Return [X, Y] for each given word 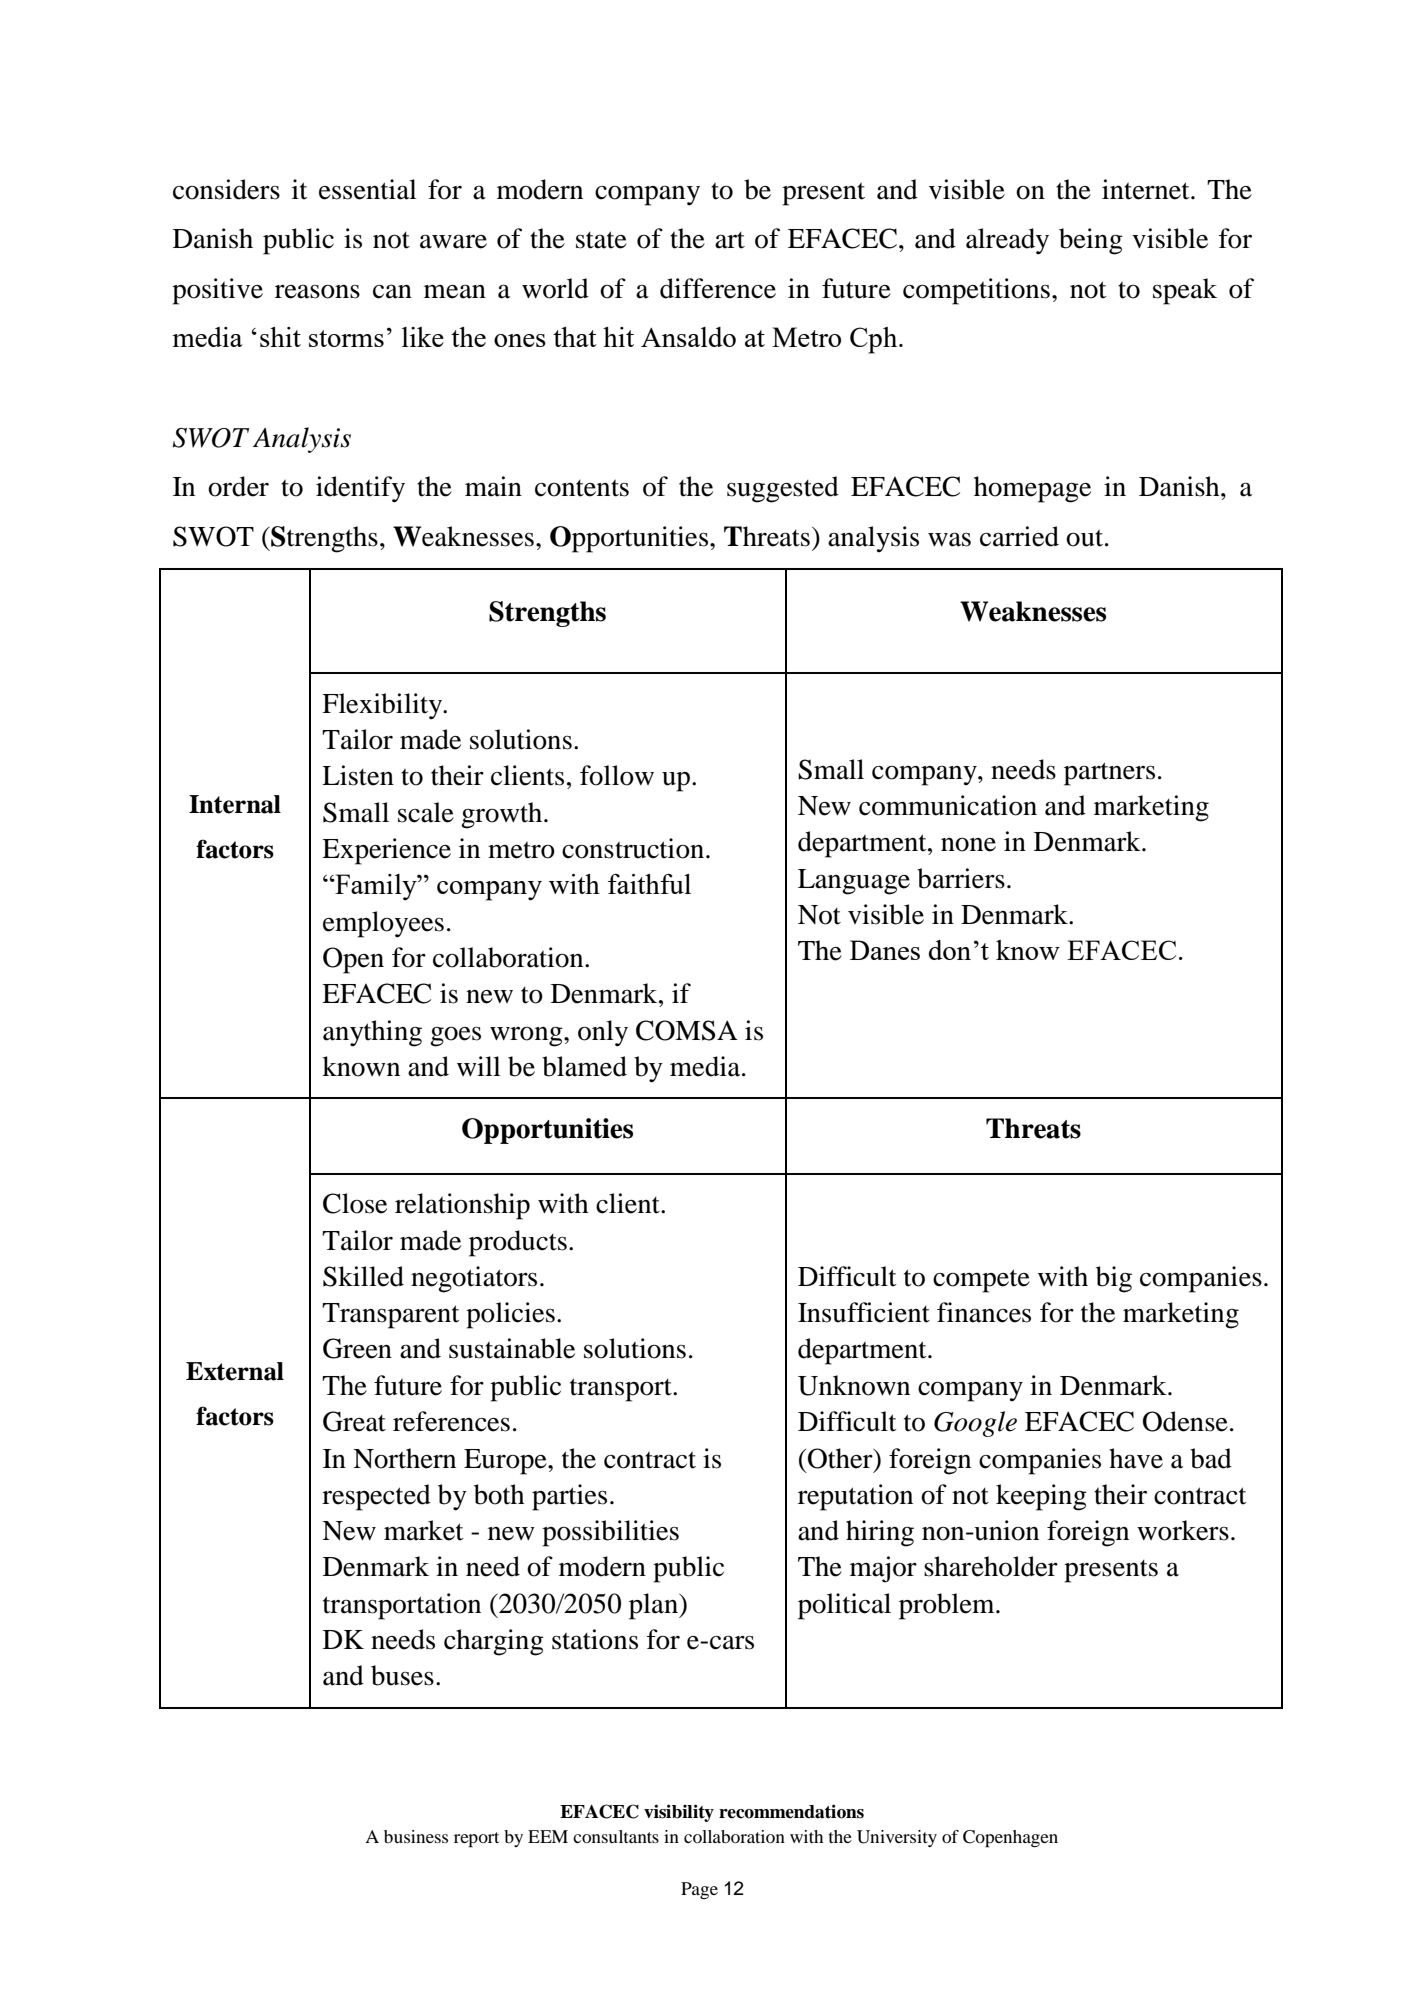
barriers [961, 878]
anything [372, 1033]
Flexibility [383, 706]
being [1091, 241]
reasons [317, 292]
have [1136, 1458]
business [416, 1836]
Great [354, 1421]
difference [718, 288]
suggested [783, 489]
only [603, 1033]
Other [841, 1458]
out [1086, 538]
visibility [679, 1813]
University [897, 1838]
